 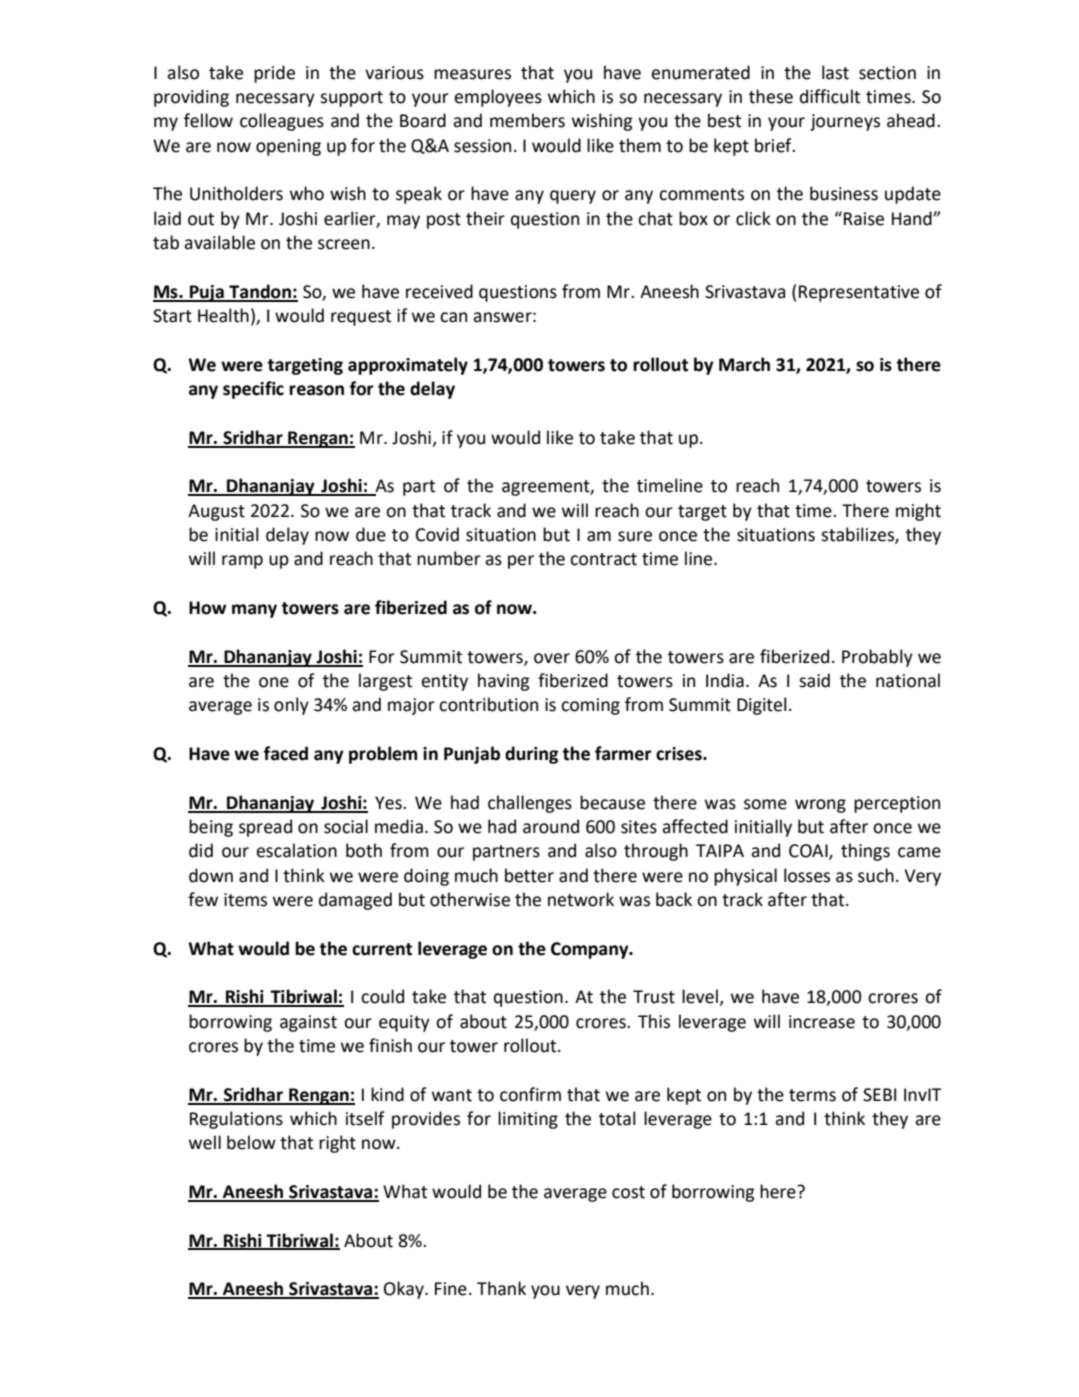 What do you see at coordinates (527, 120) in the document?
I see `members` at bounding box center [527, 120].
